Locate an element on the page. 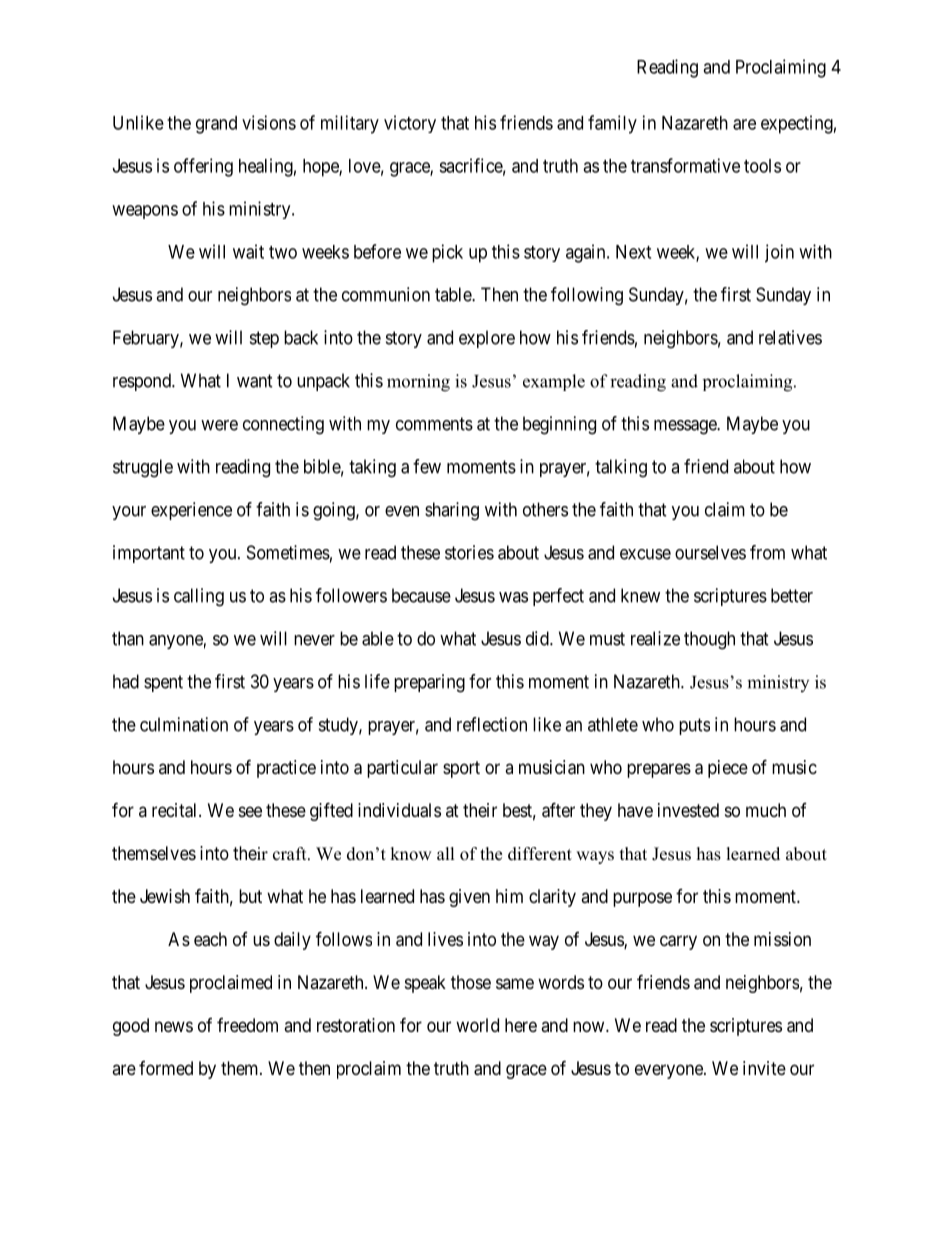  though is located at coordinates (709, 640).
